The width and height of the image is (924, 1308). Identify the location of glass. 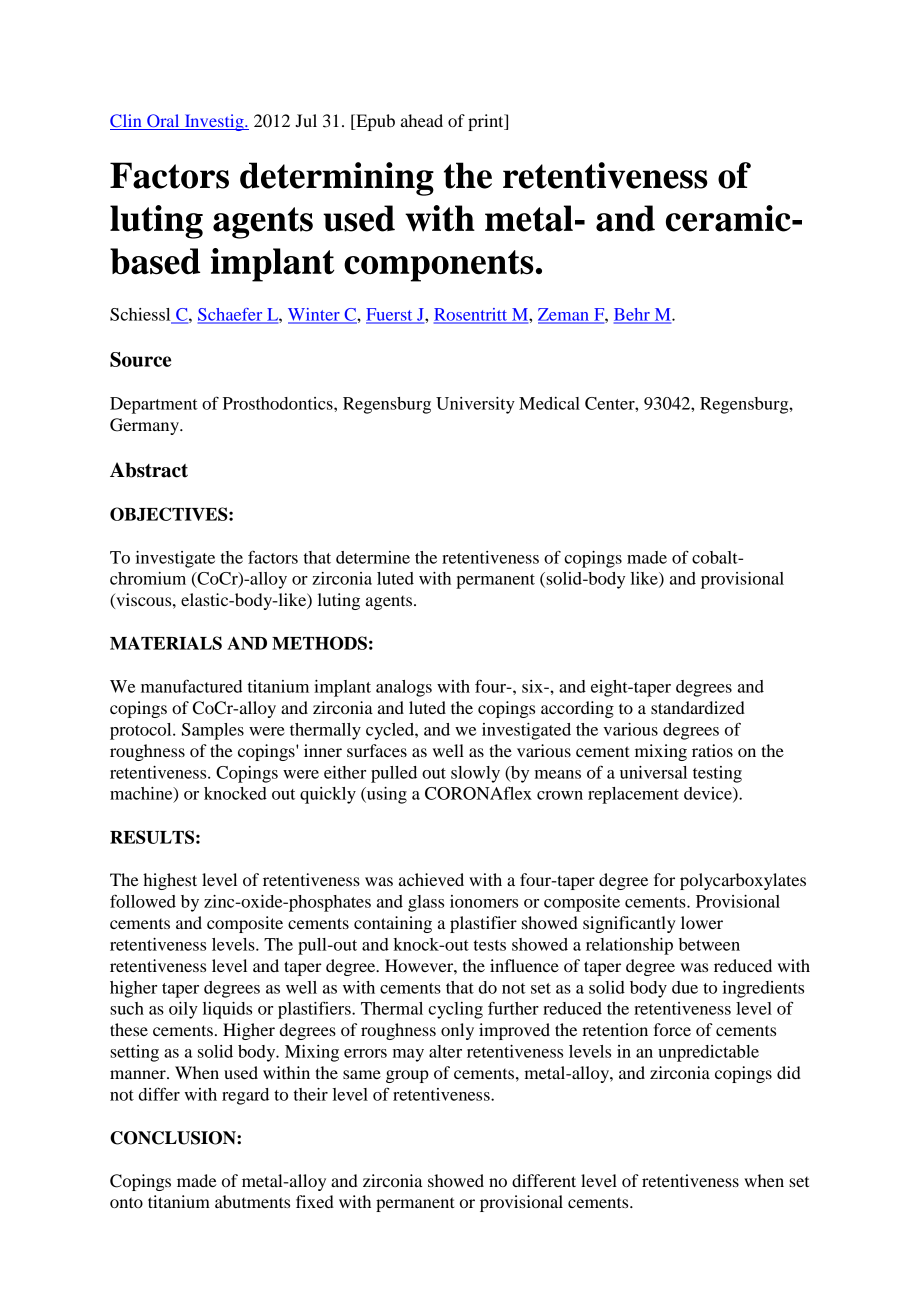
(426, 903).
